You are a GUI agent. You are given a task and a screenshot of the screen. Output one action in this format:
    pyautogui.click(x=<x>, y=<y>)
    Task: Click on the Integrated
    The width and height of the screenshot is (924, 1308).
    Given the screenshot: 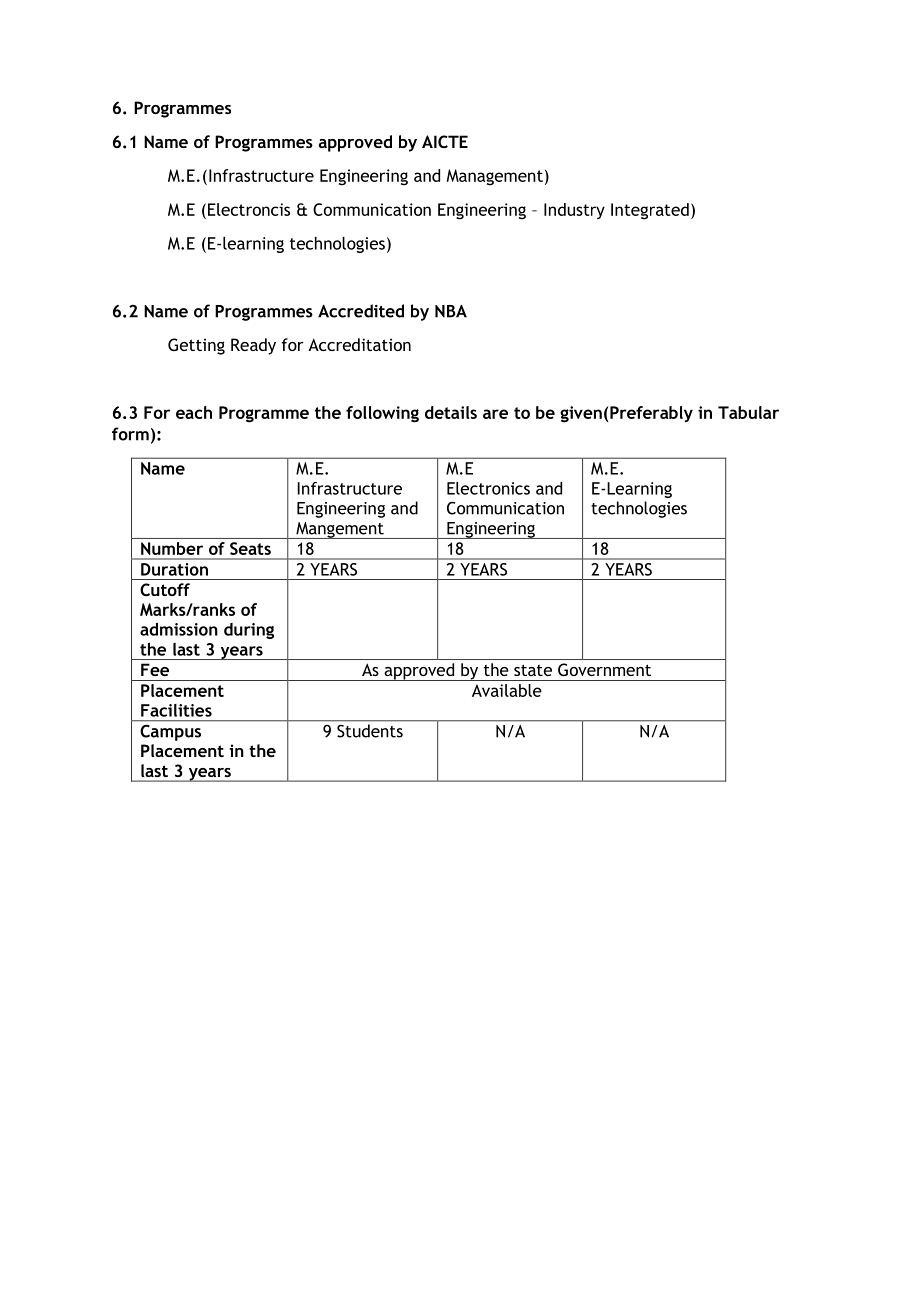 What is the action you would take?
    pyautogui.click(x=650, y=211)
